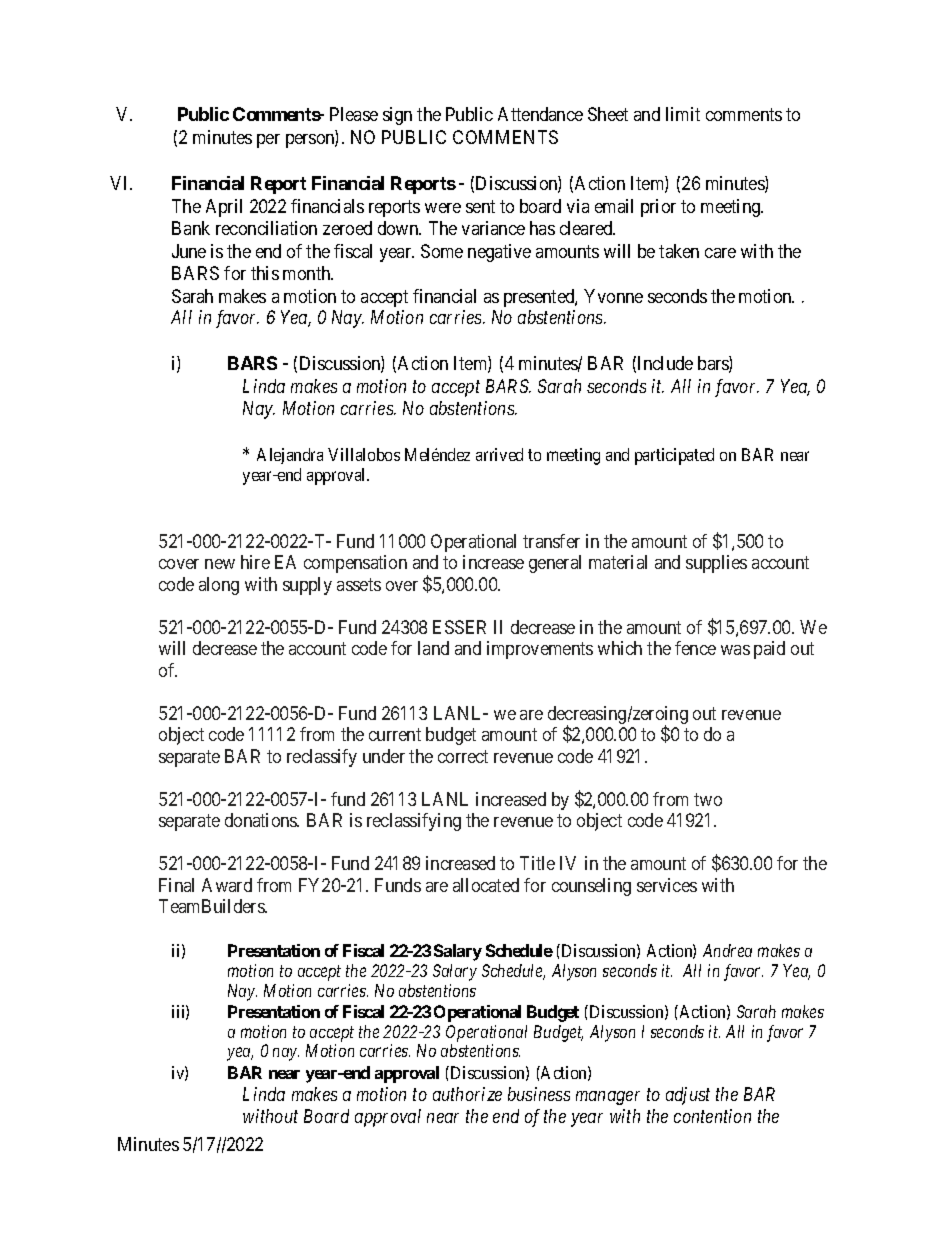  What do you see at coordinates (688, 1096) in the image?
I see `adjust` at bounding box center [688, 1096].
